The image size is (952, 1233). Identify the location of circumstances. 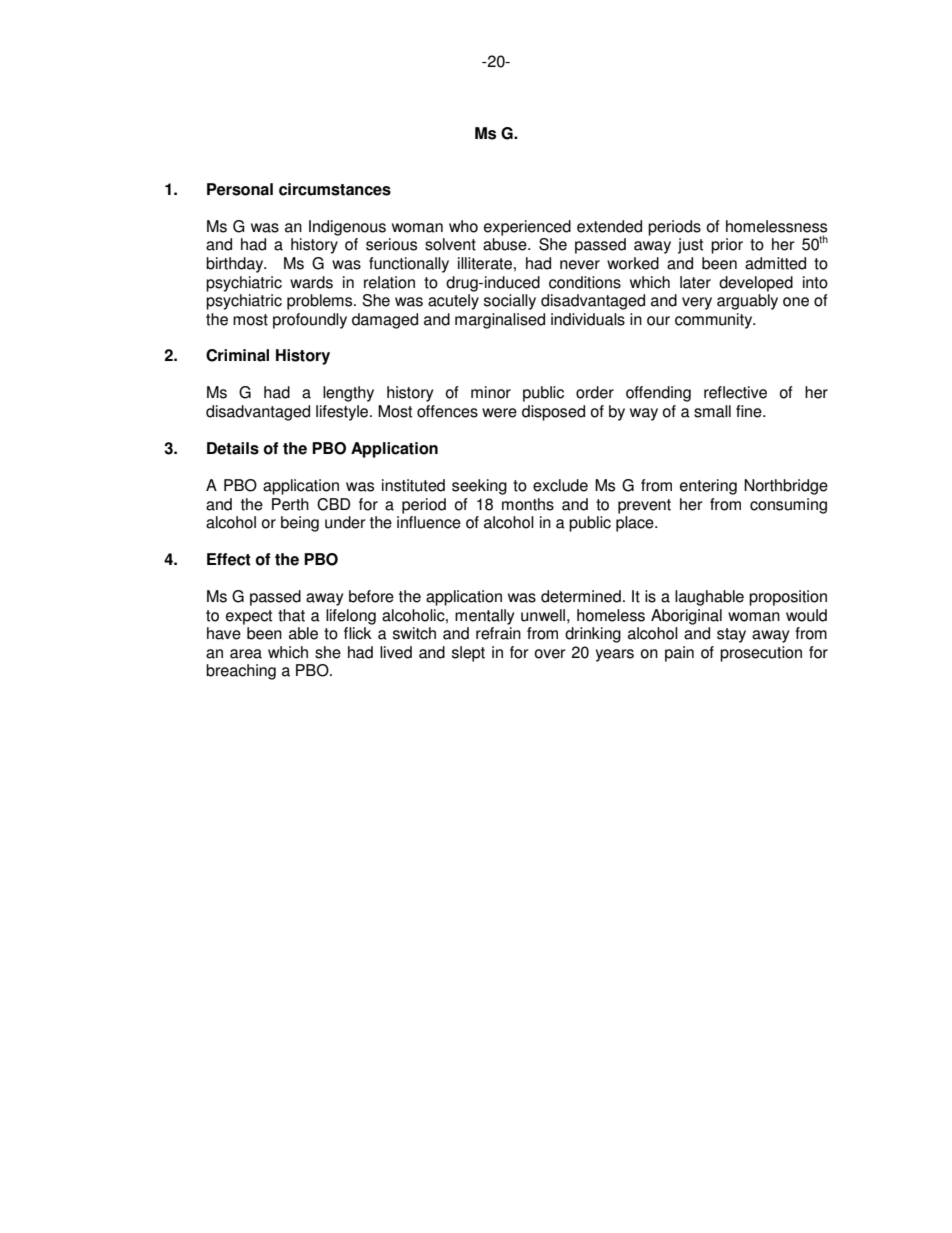
(335, 189).
